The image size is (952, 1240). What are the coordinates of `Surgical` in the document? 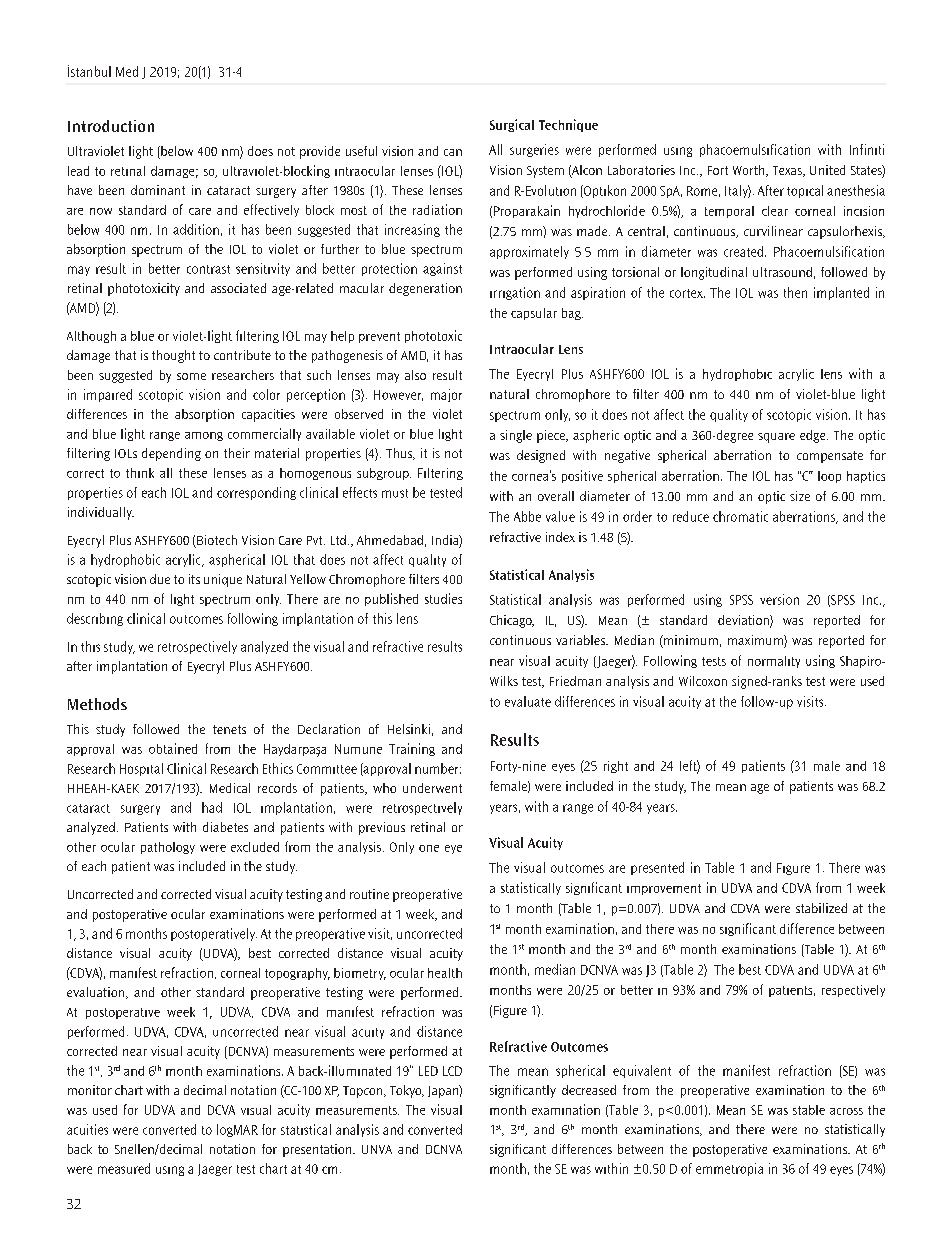 It's located at (512, 125).
